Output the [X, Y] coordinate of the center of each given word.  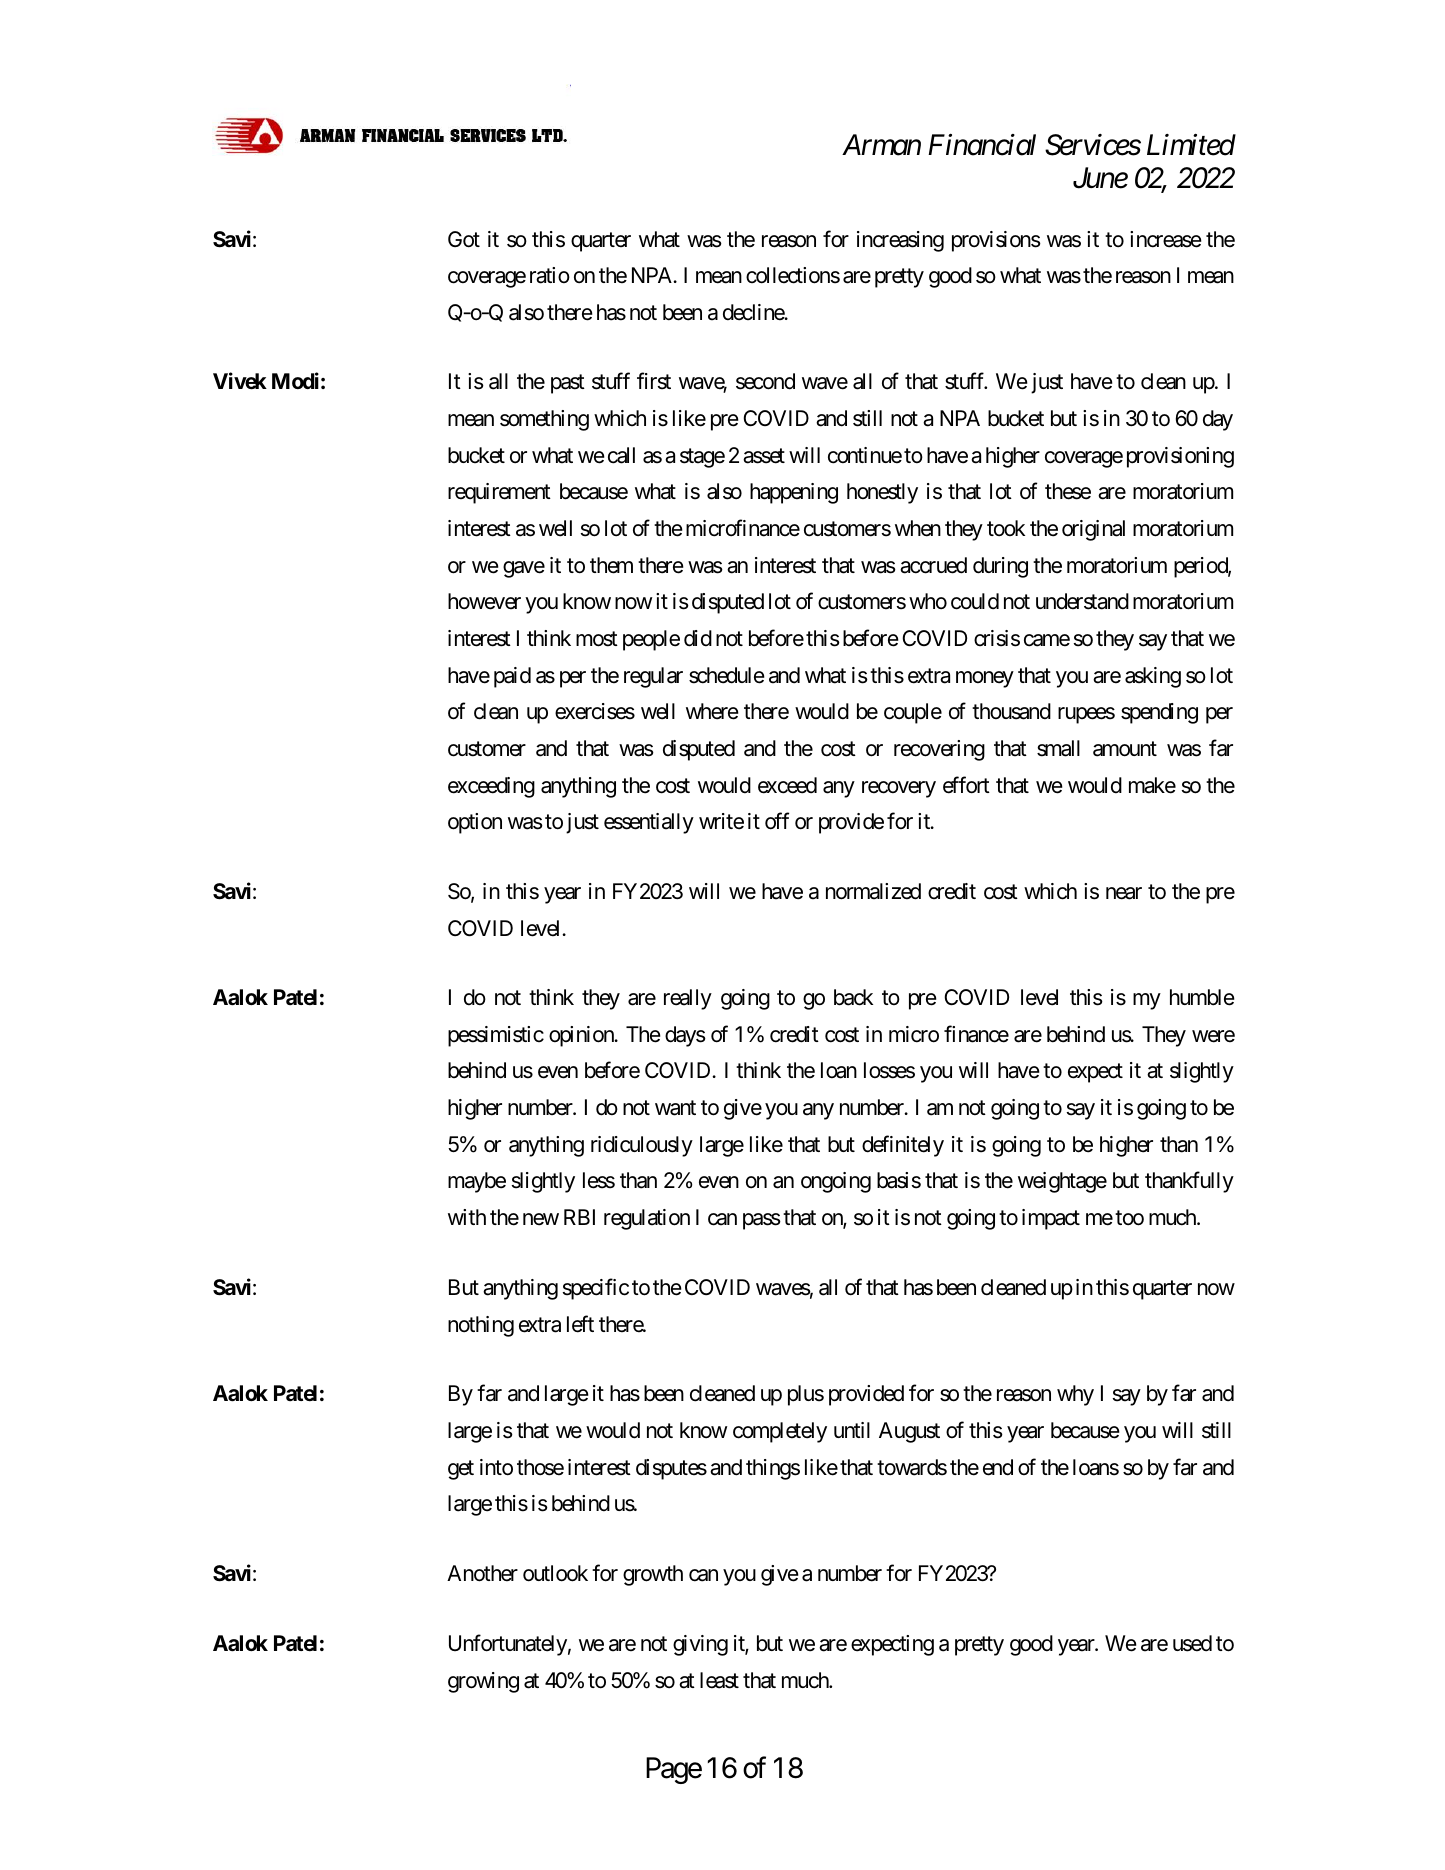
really [688, 999]
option [475, 823]
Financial [982, 145]
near [1124, 893]
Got [464, 239]
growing [483, 1682]
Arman [881, 145]
